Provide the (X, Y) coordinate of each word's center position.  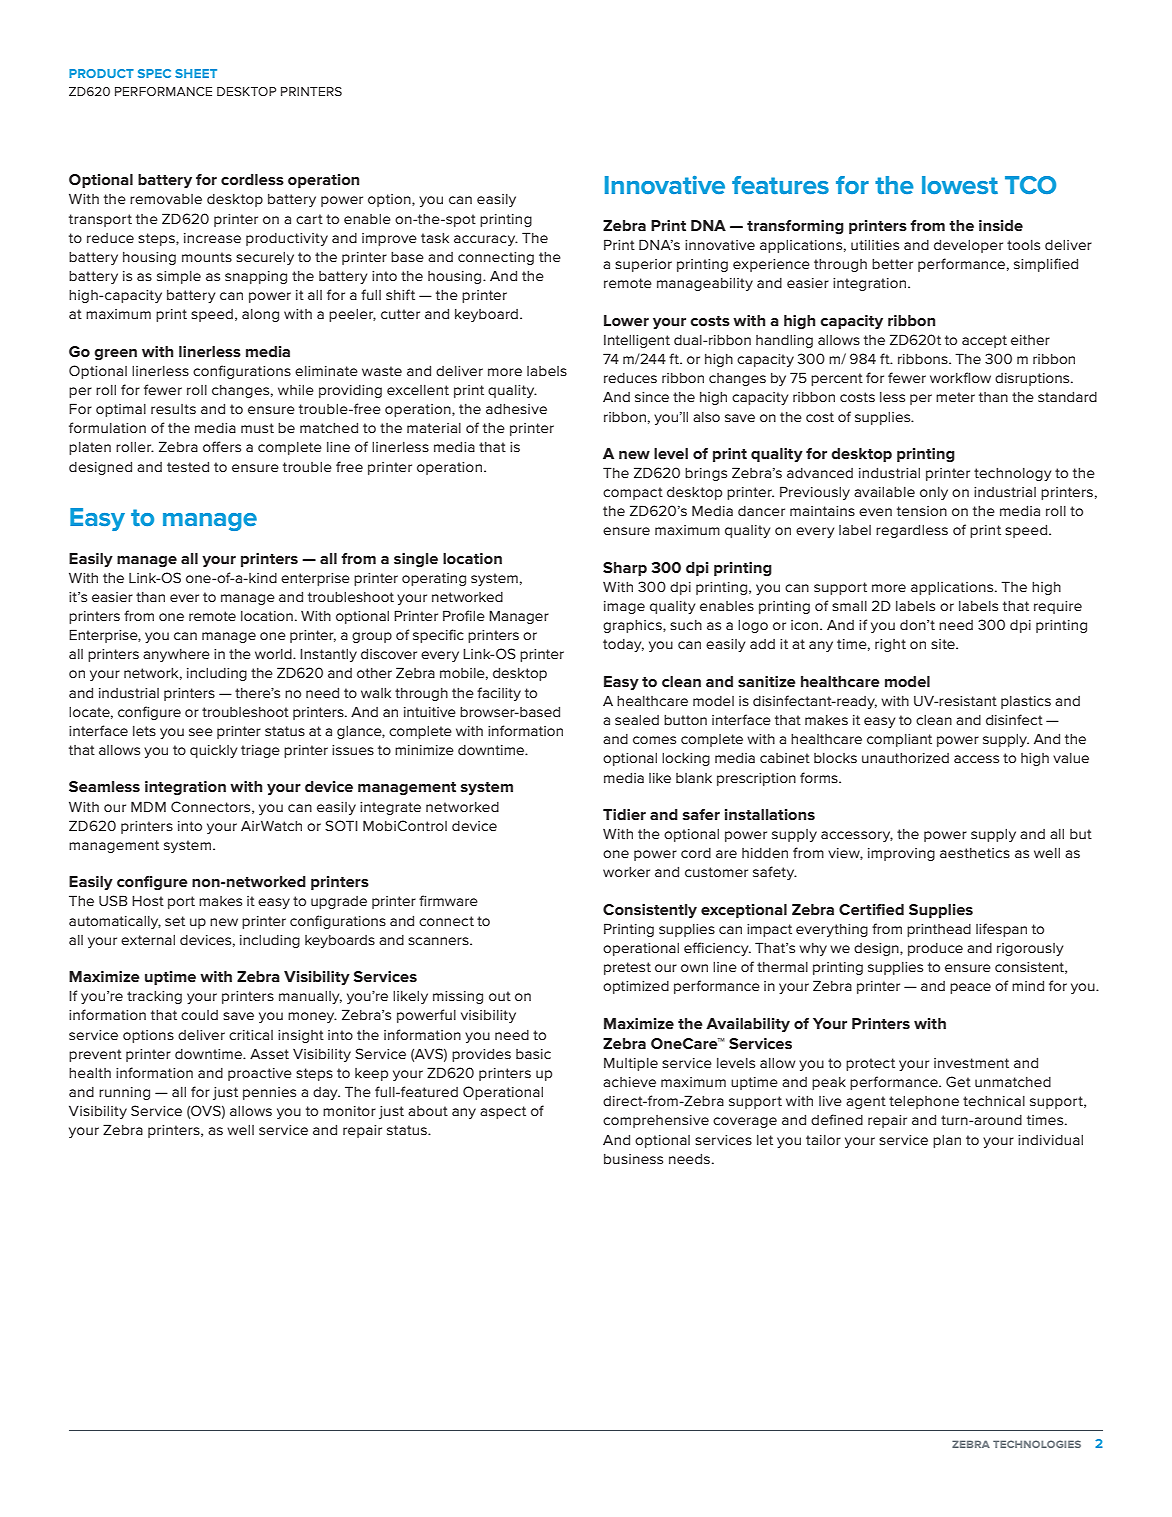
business (633, 1159)
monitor (349, 1111)
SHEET (196, 73)
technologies (1037, 1444)
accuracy (486, 240)
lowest (960, 185)
